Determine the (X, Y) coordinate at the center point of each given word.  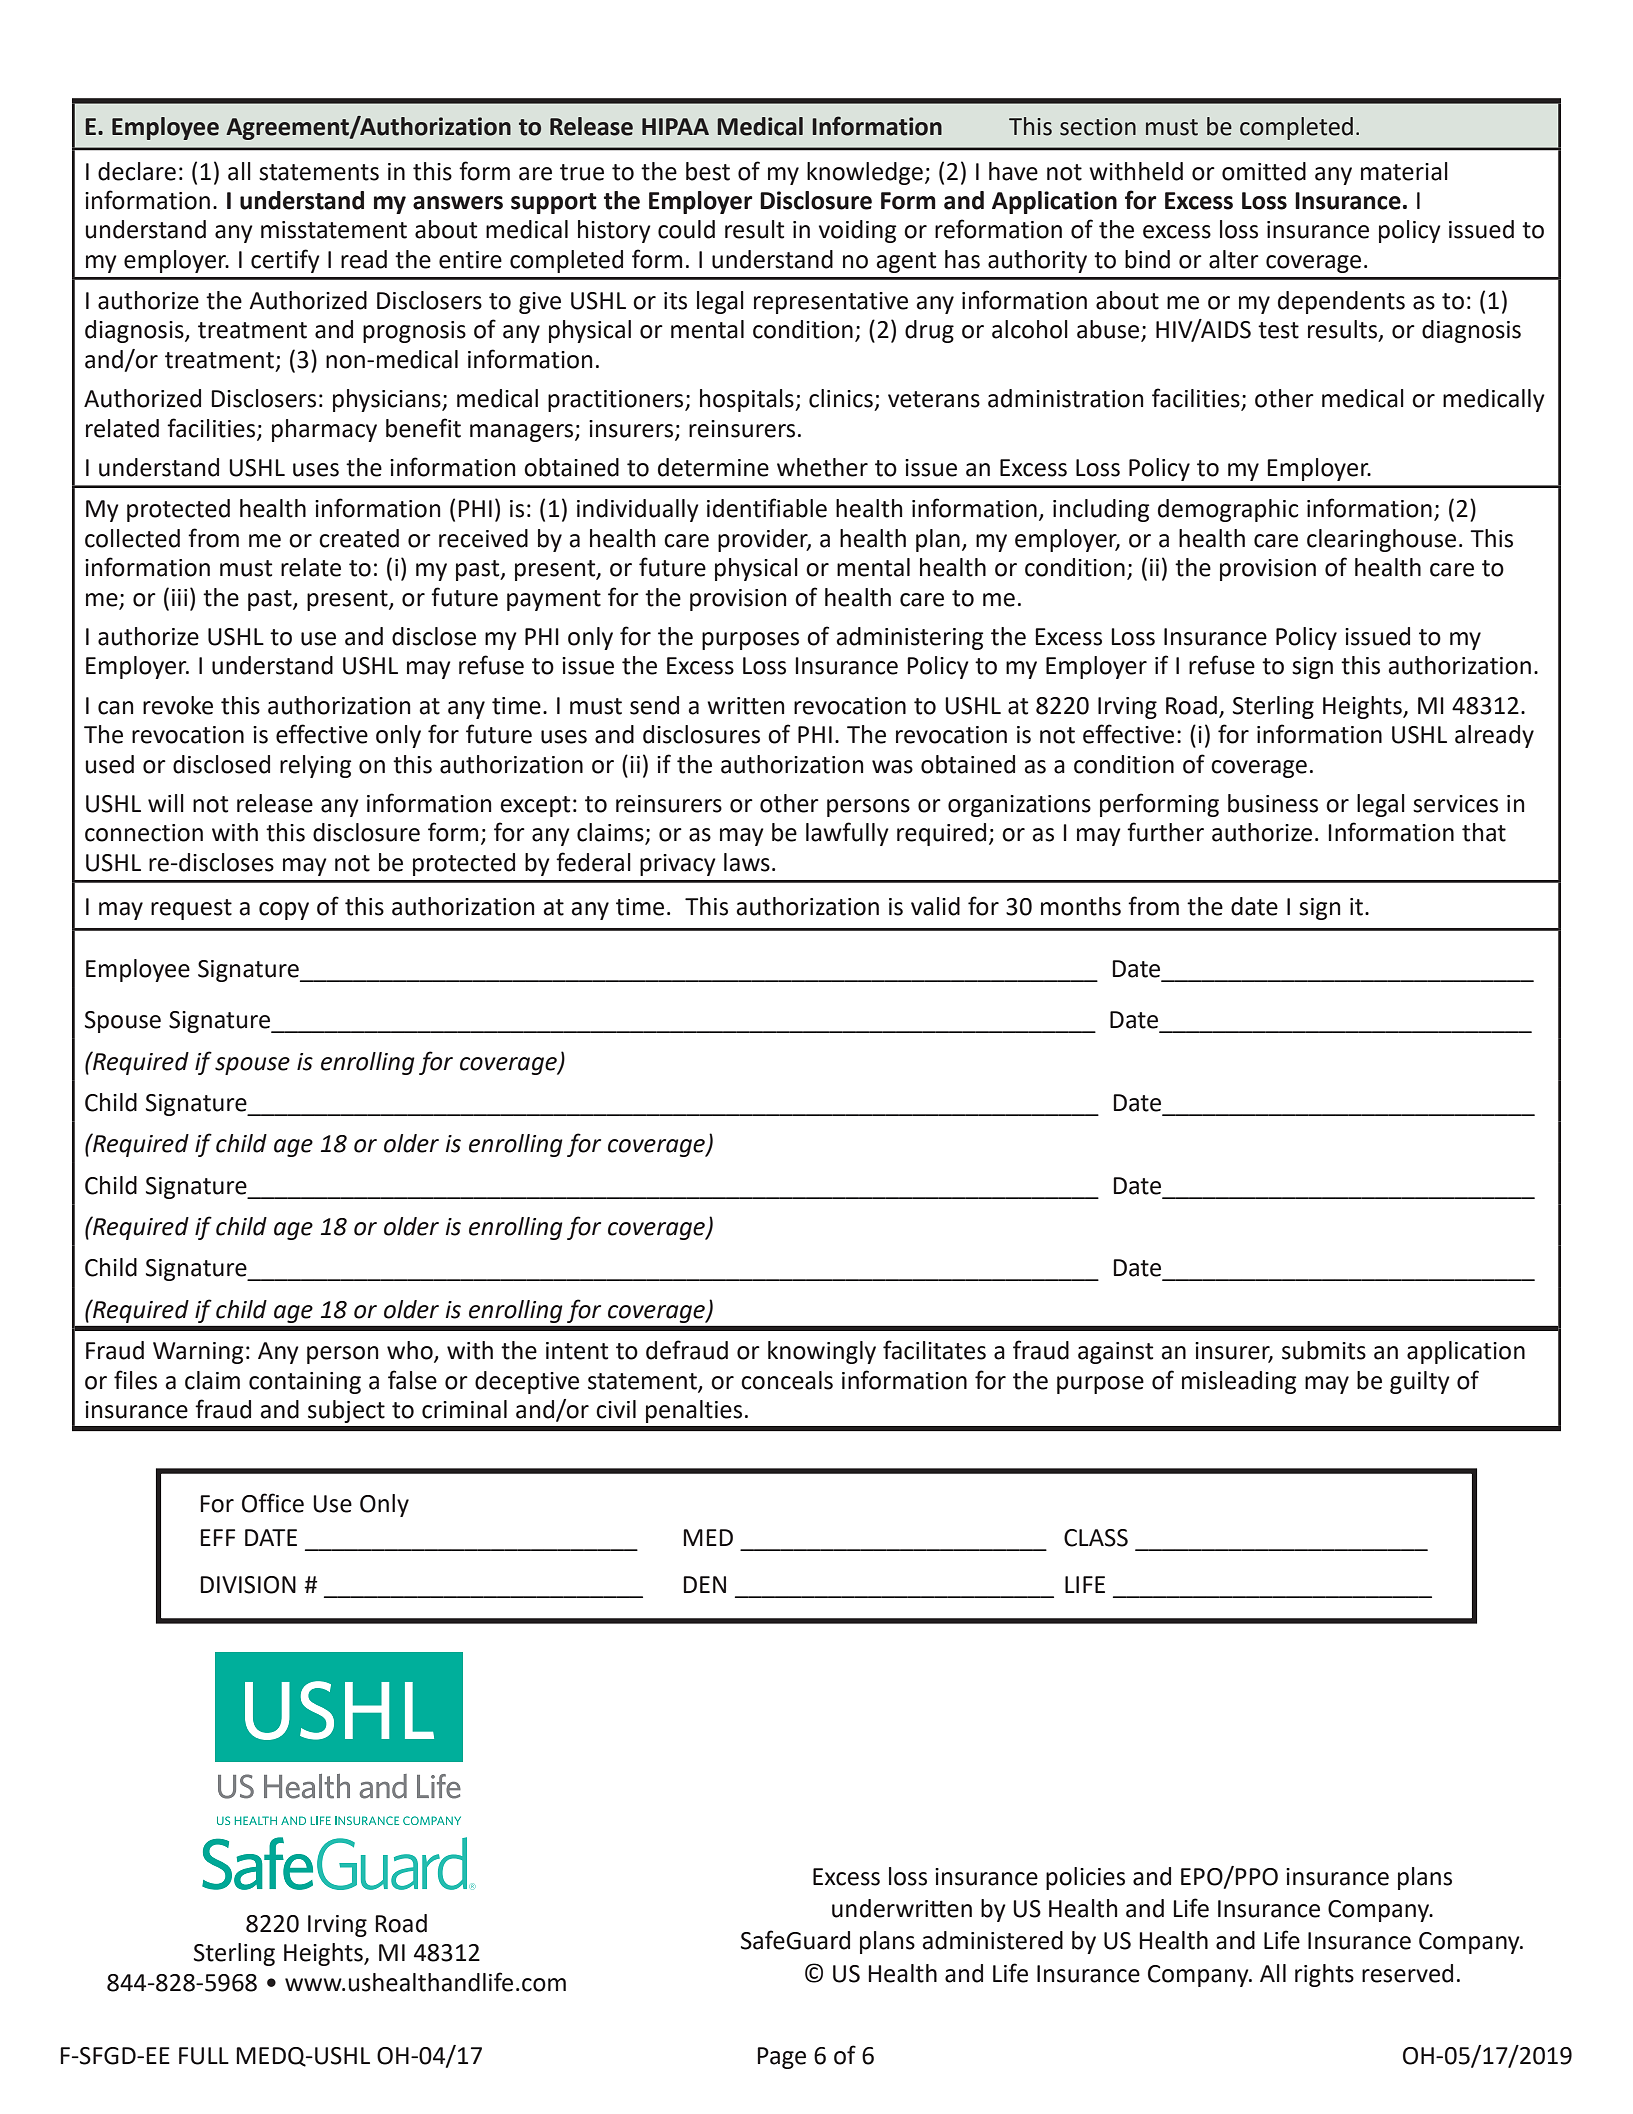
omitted (1264, 171)
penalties (694, 1411)
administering (910, 638)
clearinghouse (1381, 540)
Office (273, 1503)
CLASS (1096, 1538)
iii (179, 597)
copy (284, 911)
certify (285, 261)
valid (935, 906)
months (1081, 906)
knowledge (865, 173)
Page (781, 2058)
